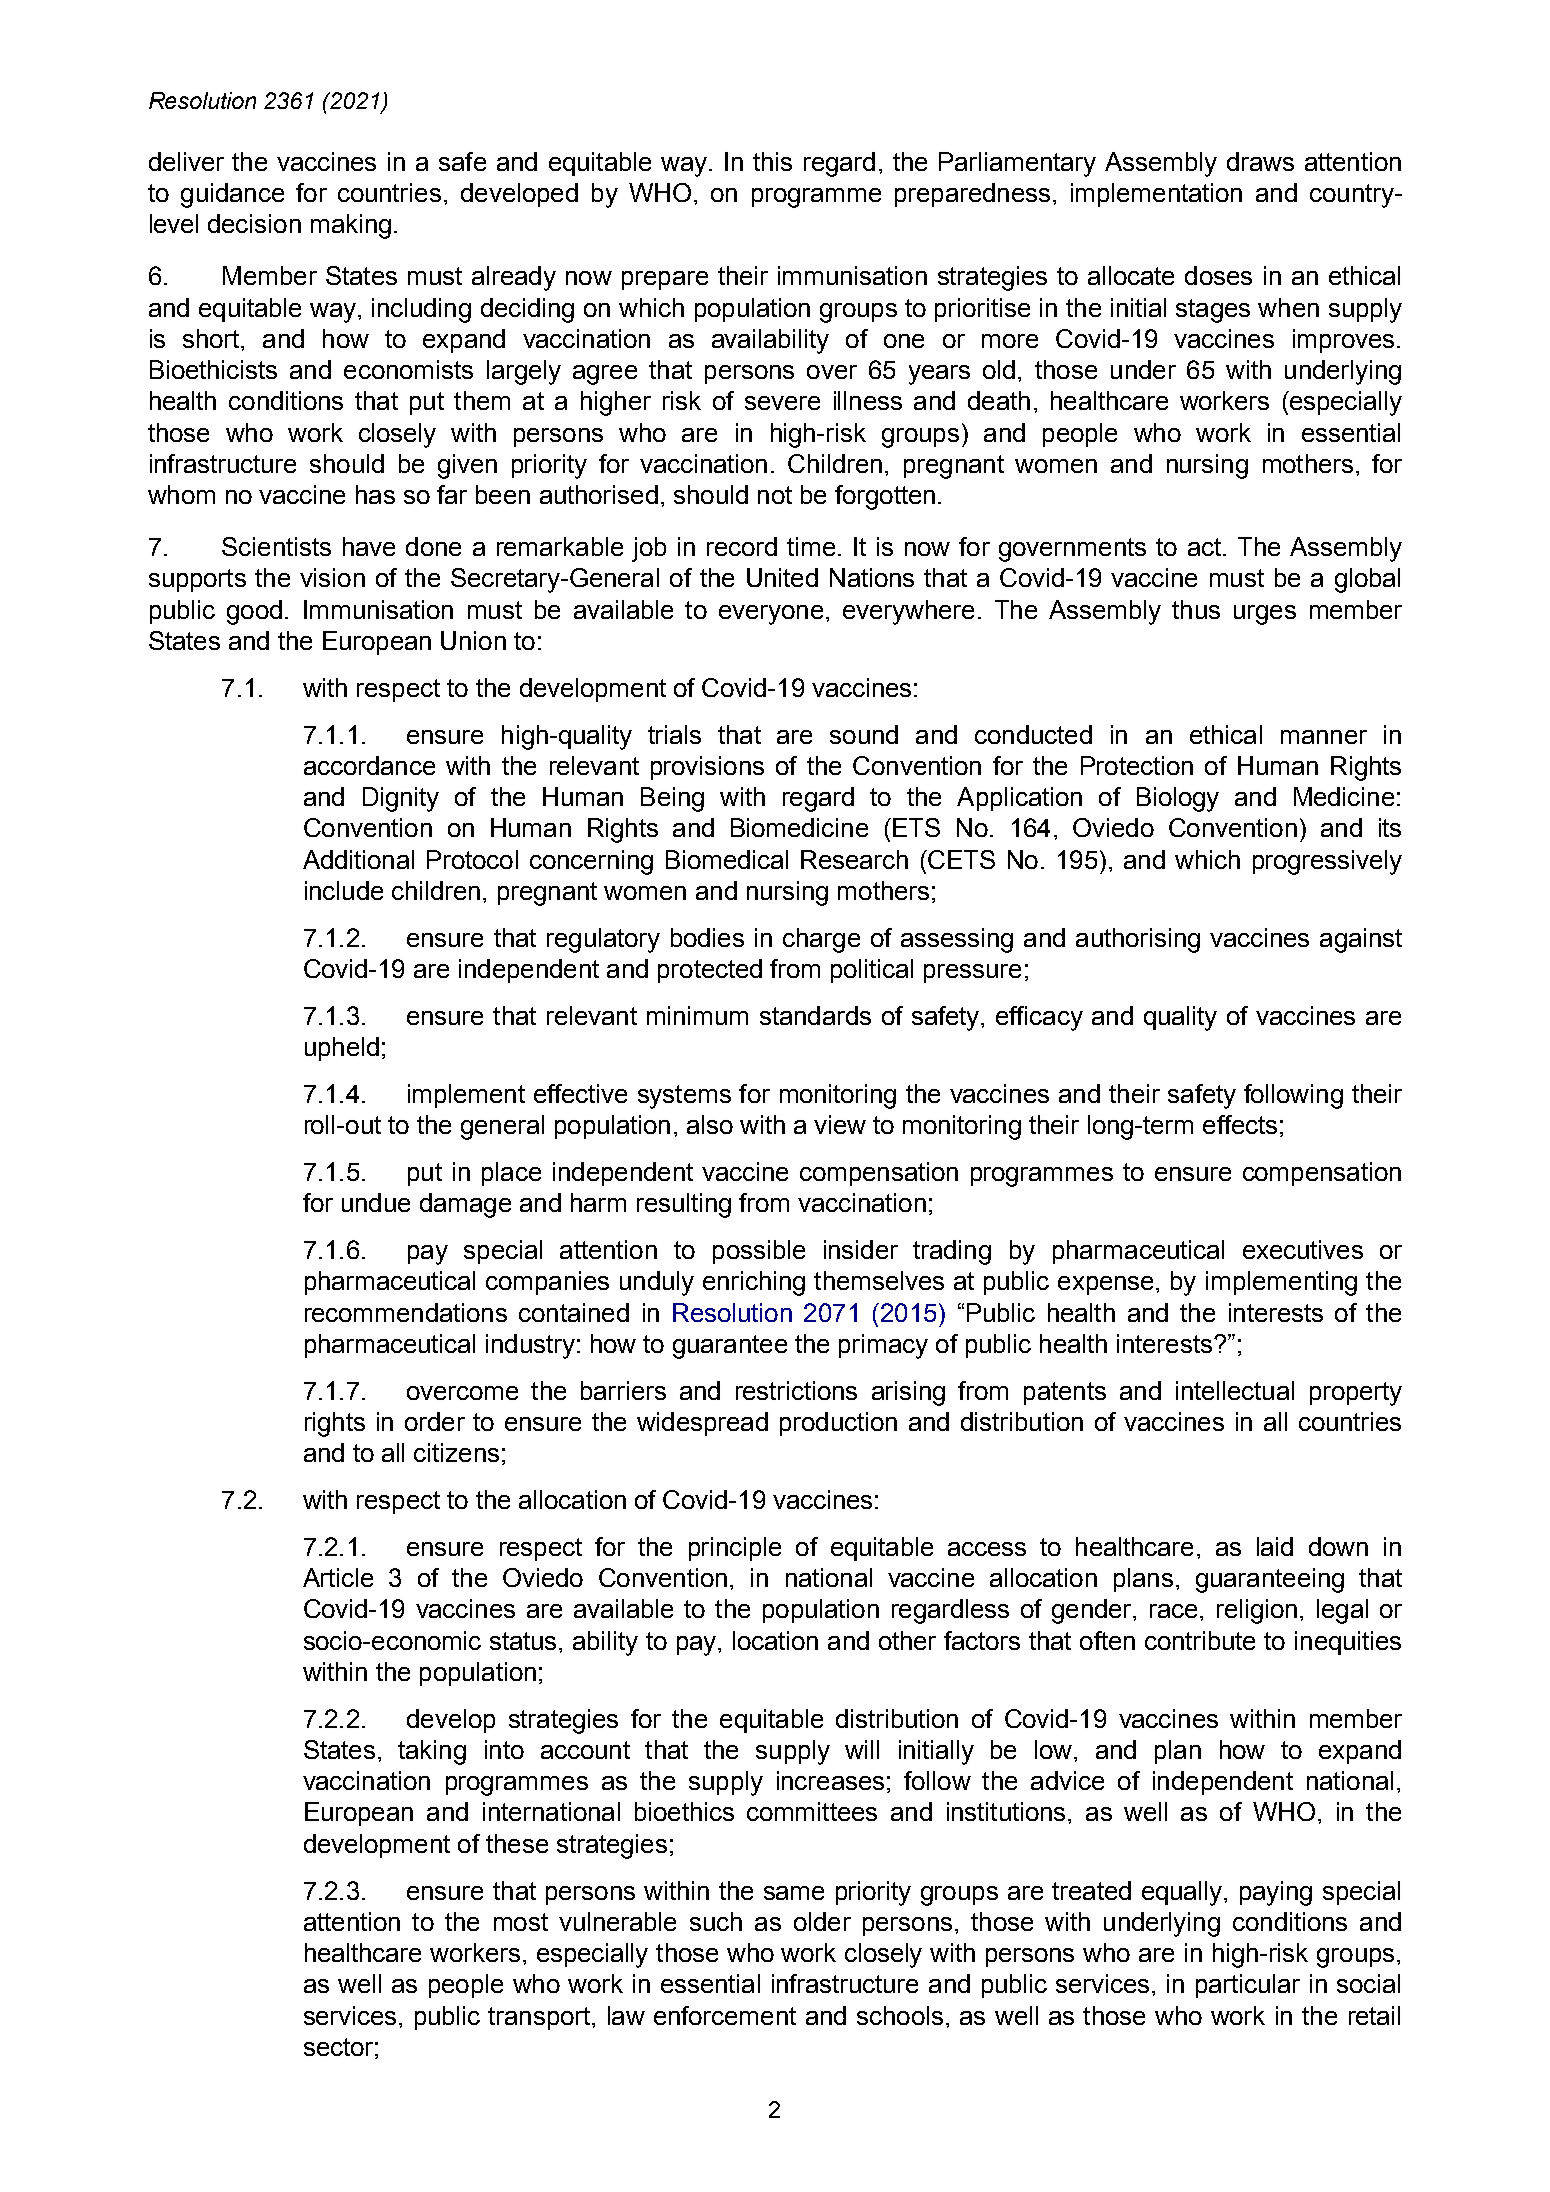 Image resolution: width=1550 pixels, height=2192 pixels. What do you see at coordinates (521, 1922) in the image?
I see `most` at bounding box center [521, 1922].
